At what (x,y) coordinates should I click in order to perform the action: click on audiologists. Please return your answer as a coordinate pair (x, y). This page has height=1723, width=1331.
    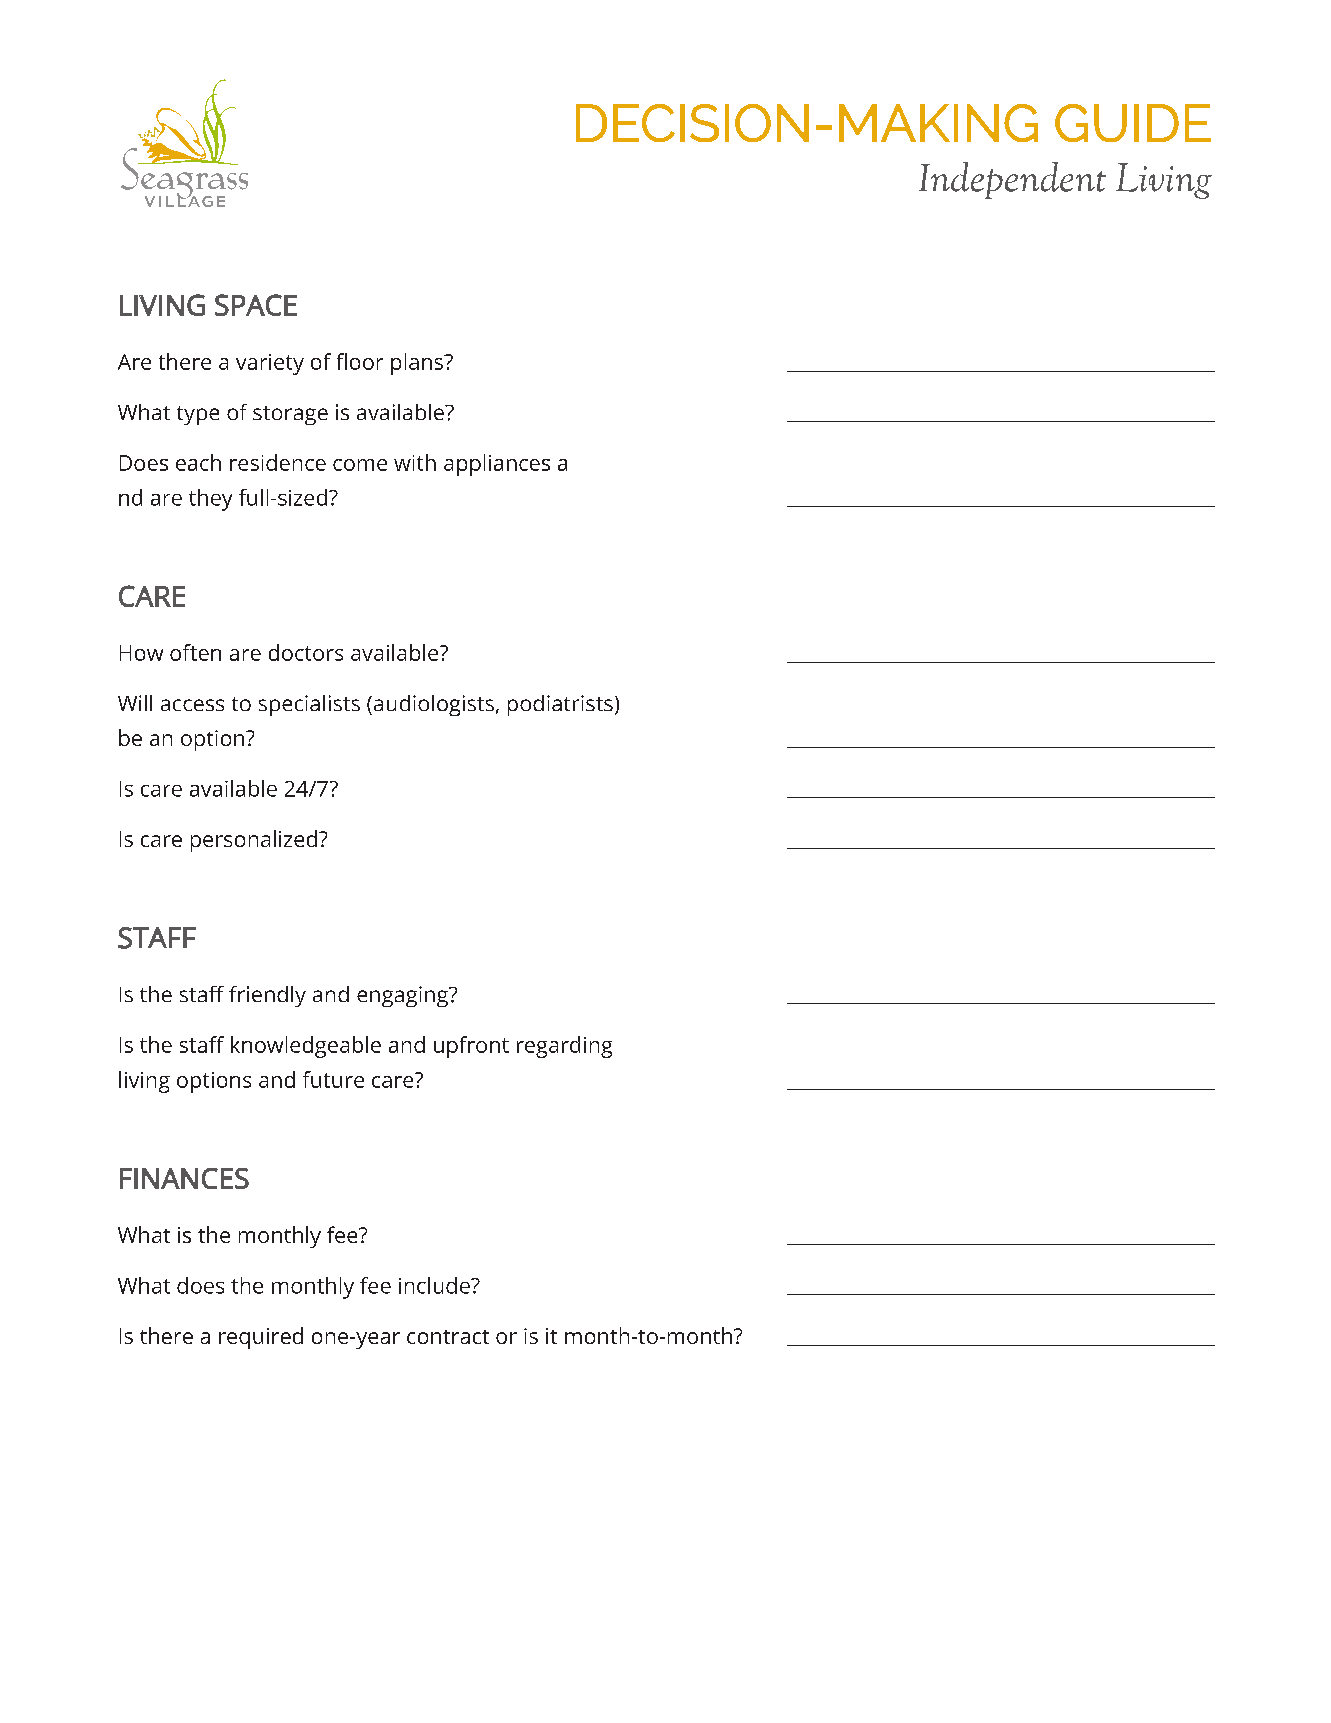
    Looking at the image, I should click on (434, 705).
